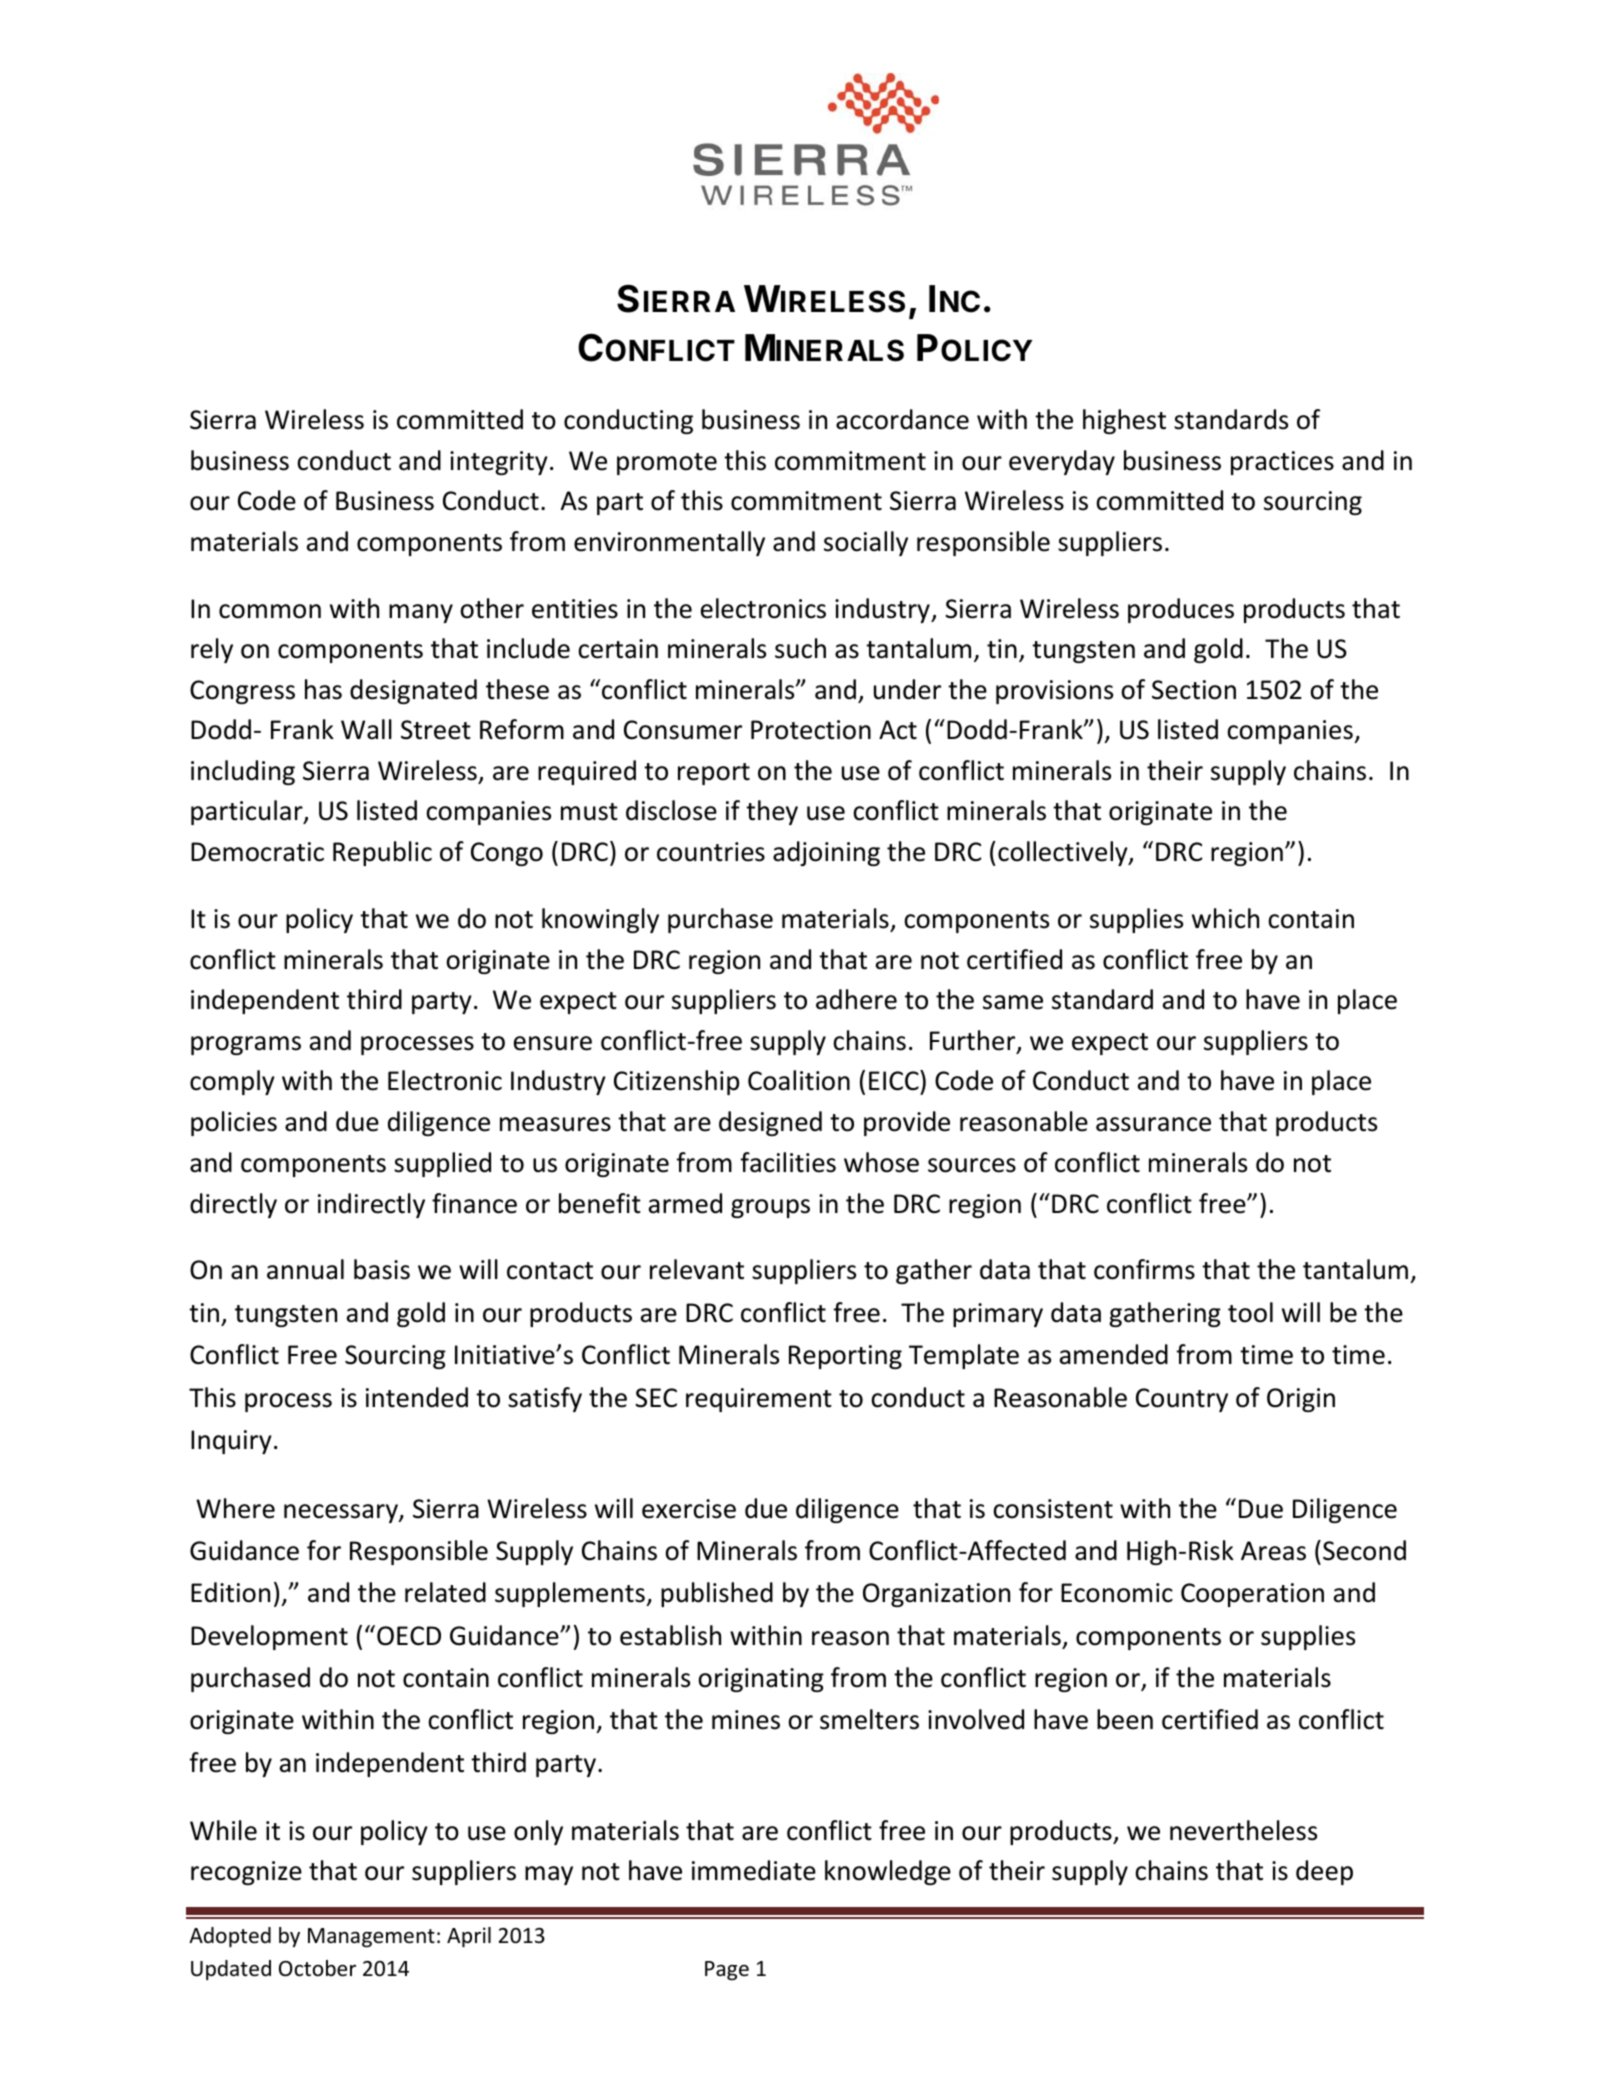 Image resolution: width=1609 pixels, height=2082 pixels. What do you see at coordinates (1182, 1400) in the document?
I see `Country` at bounding box center [1182, 1400].
